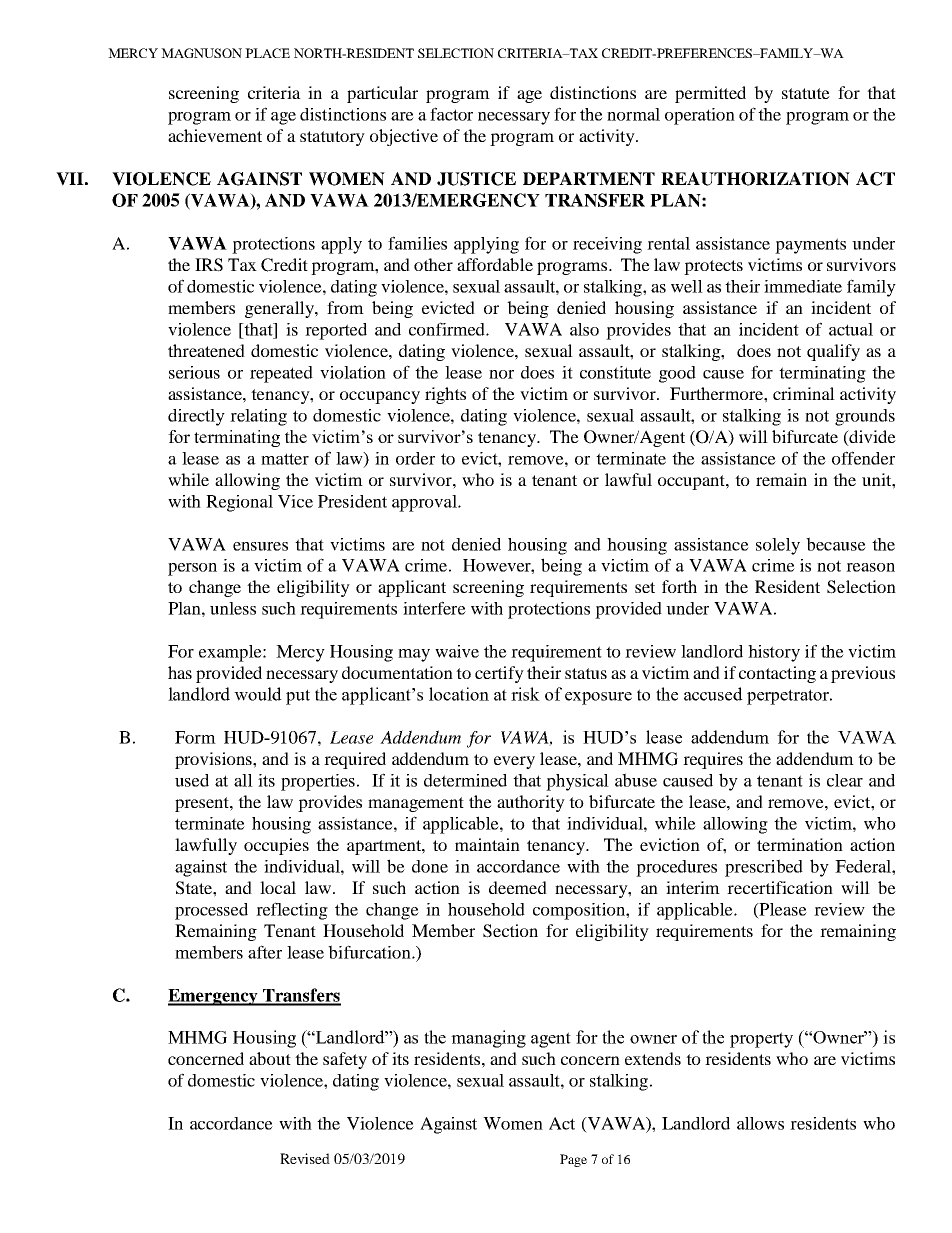  What do you see at coordinates (233, 608) in the screenshot?
I see `unless` at bounding box center [233, 608].
